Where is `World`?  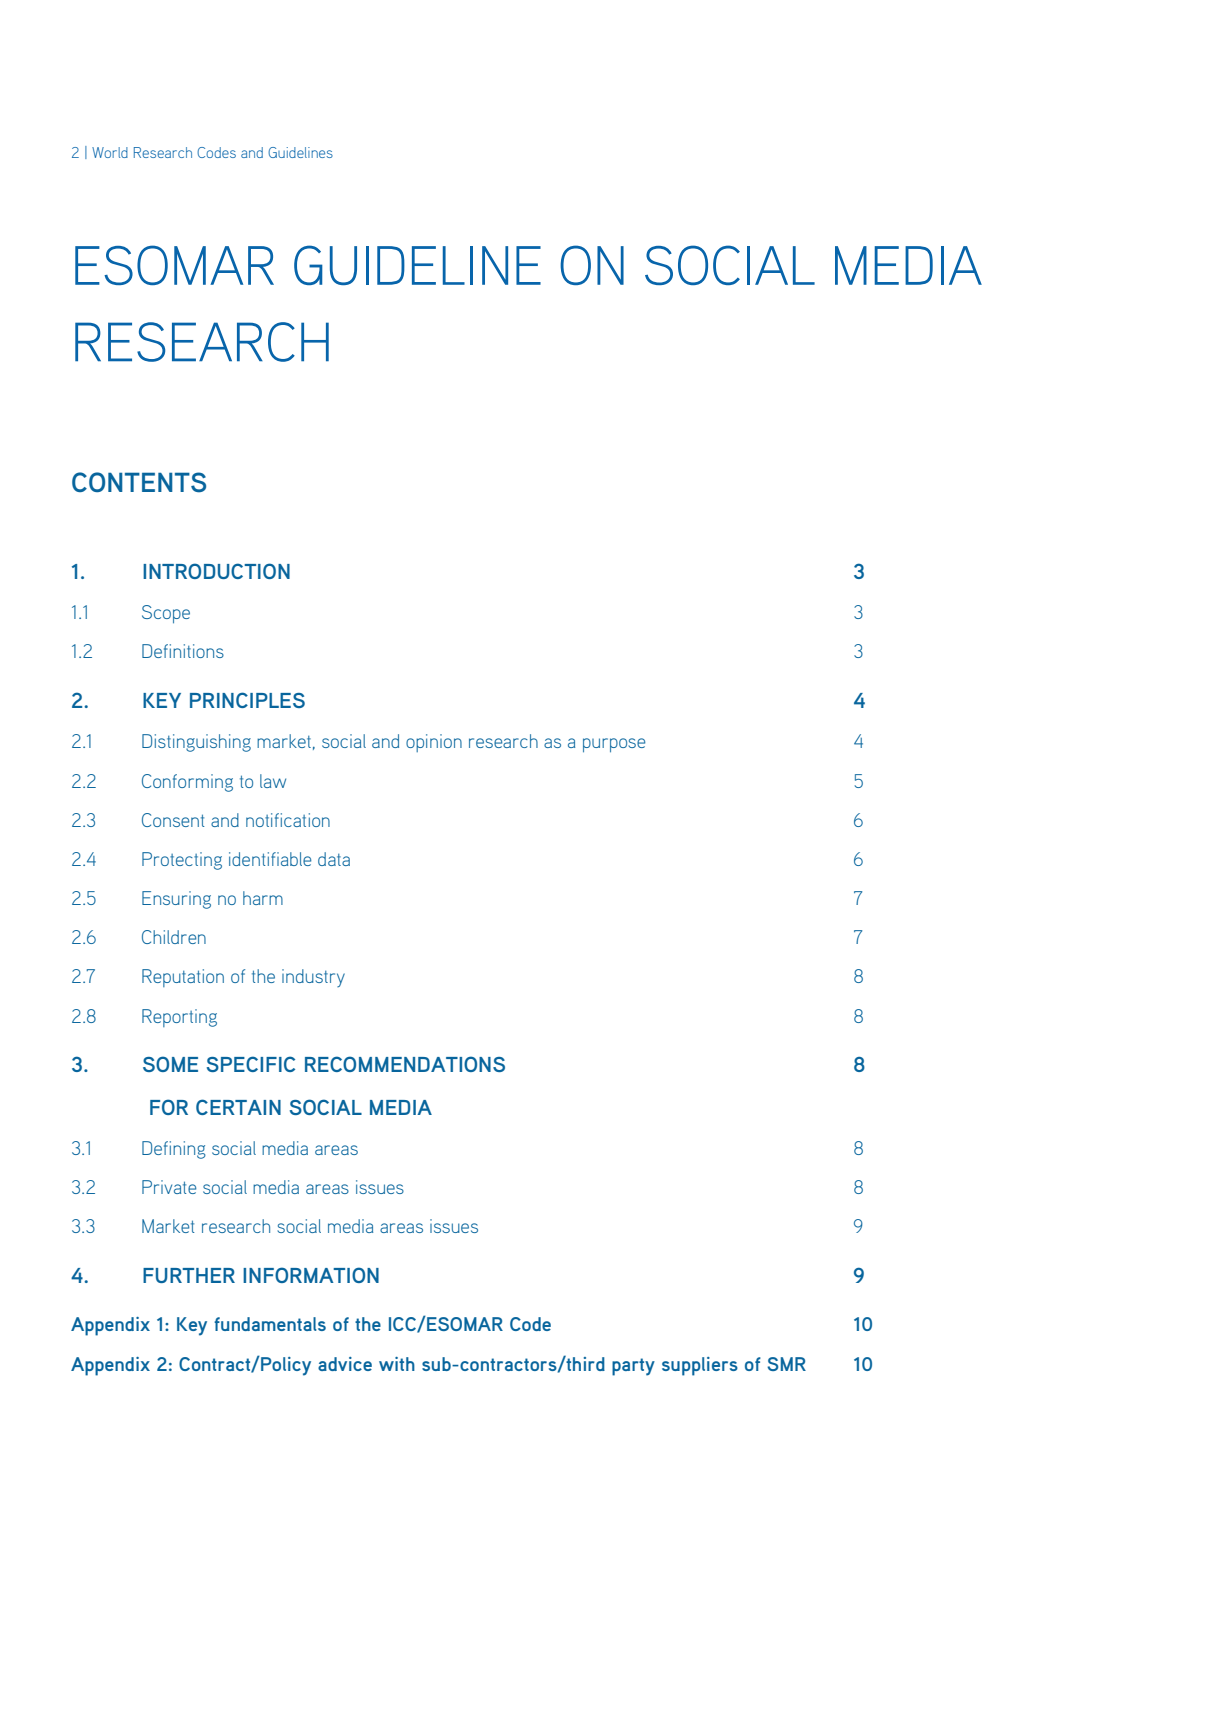 World is located at coordinates (110, 152).
